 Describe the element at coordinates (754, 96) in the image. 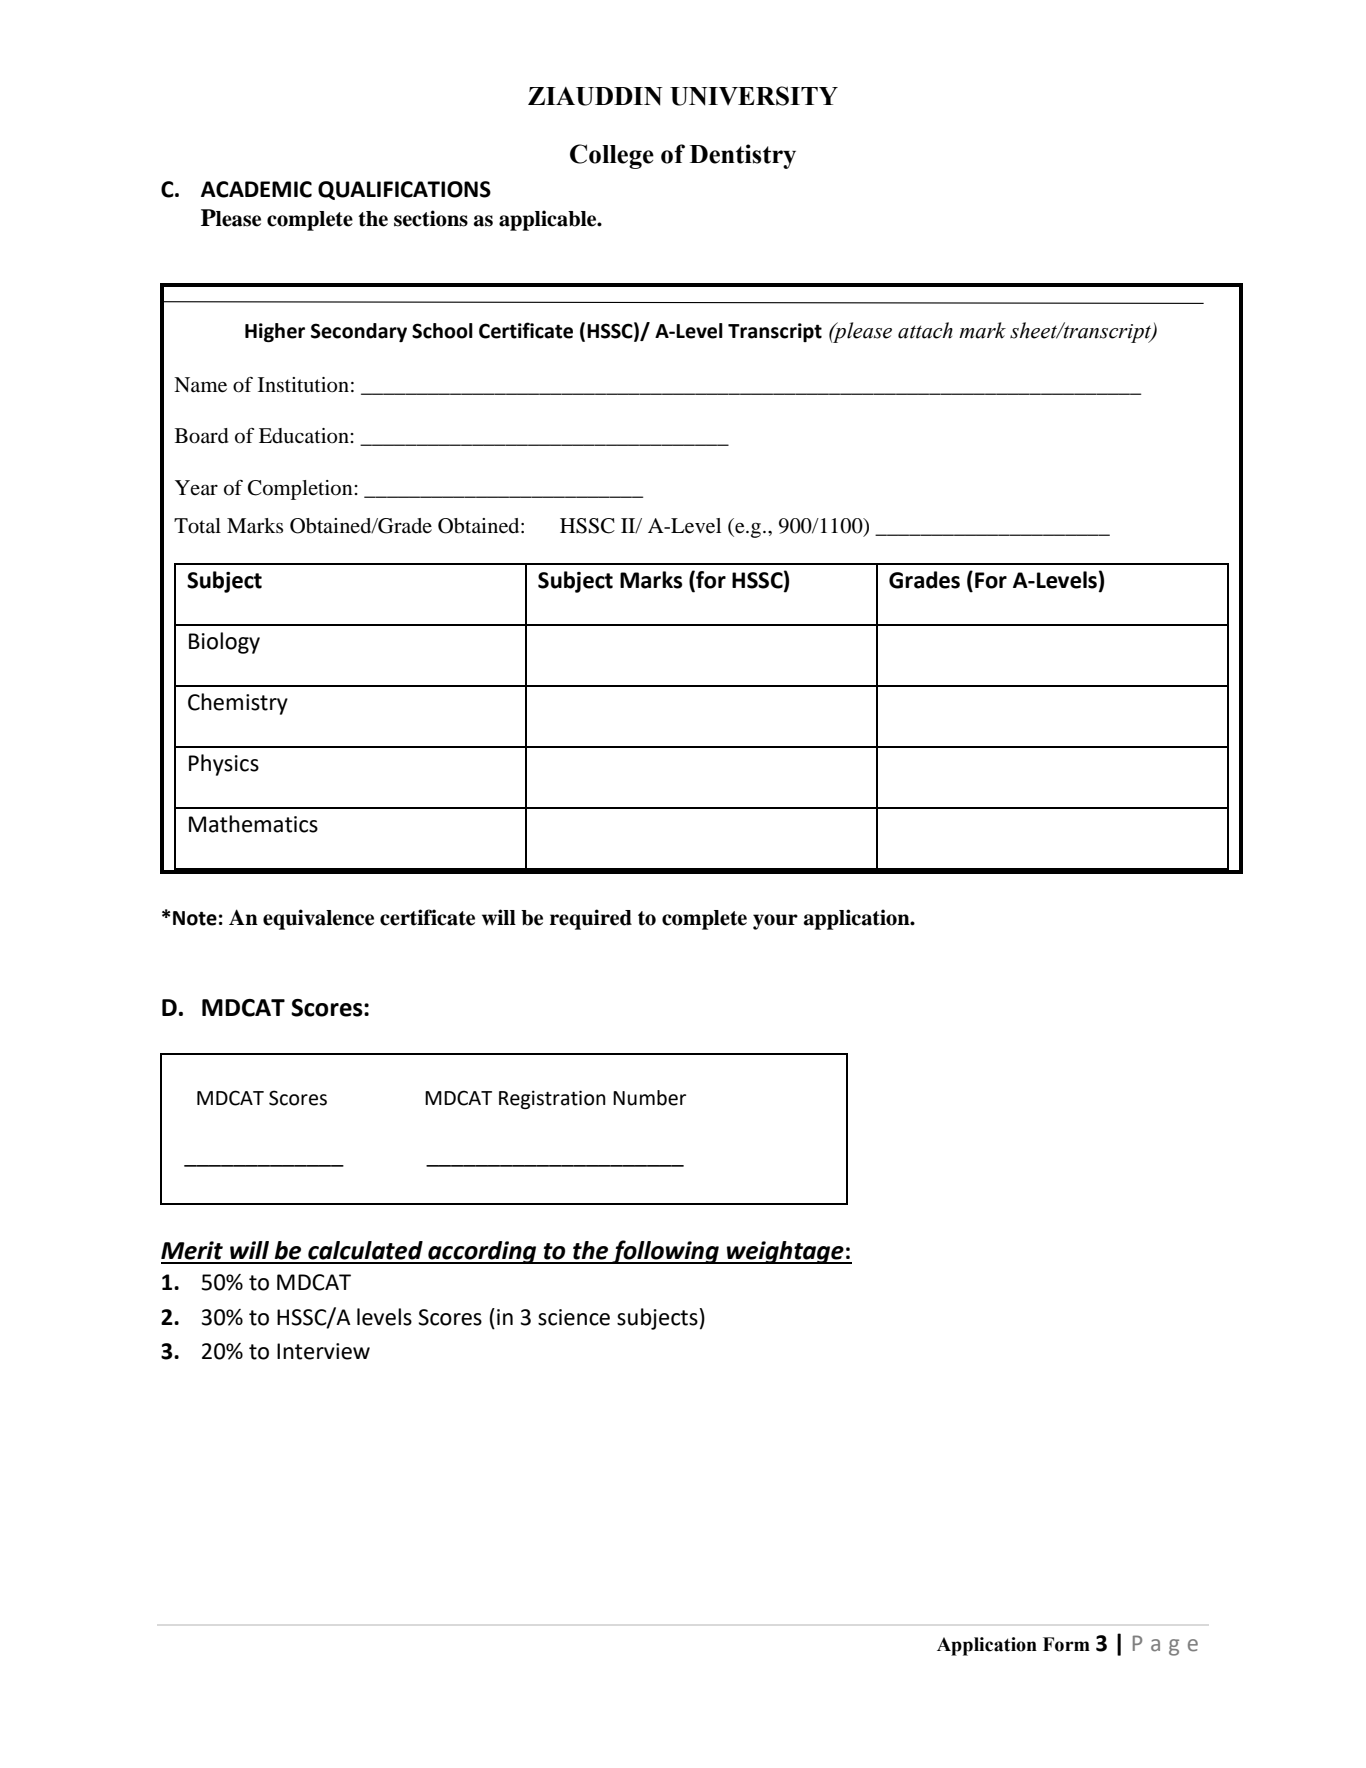

I see `UNIVERSITY` at that location.
